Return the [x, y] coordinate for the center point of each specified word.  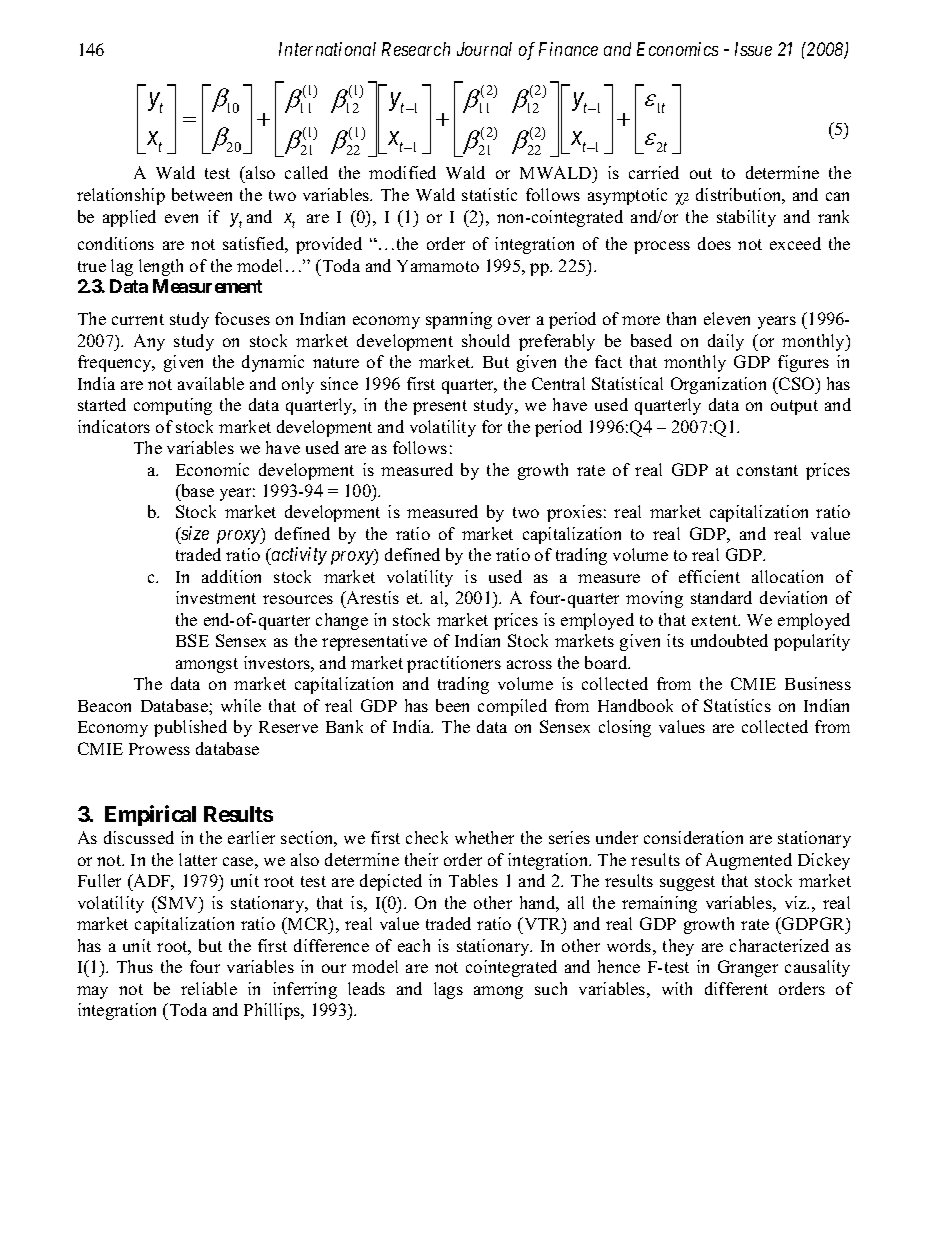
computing [173, 406]
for [492, 426]
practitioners [454, 664]
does [714, 243]
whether [484, 837]
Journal [484, 49]
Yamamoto [438, 266]
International [327, 49]
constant [767, 470]
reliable [209, 988]
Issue [753, 49]
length [161, 267]
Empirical [150, 815]
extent [716, 620]
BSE [192, 640]
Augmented [749, 861]
